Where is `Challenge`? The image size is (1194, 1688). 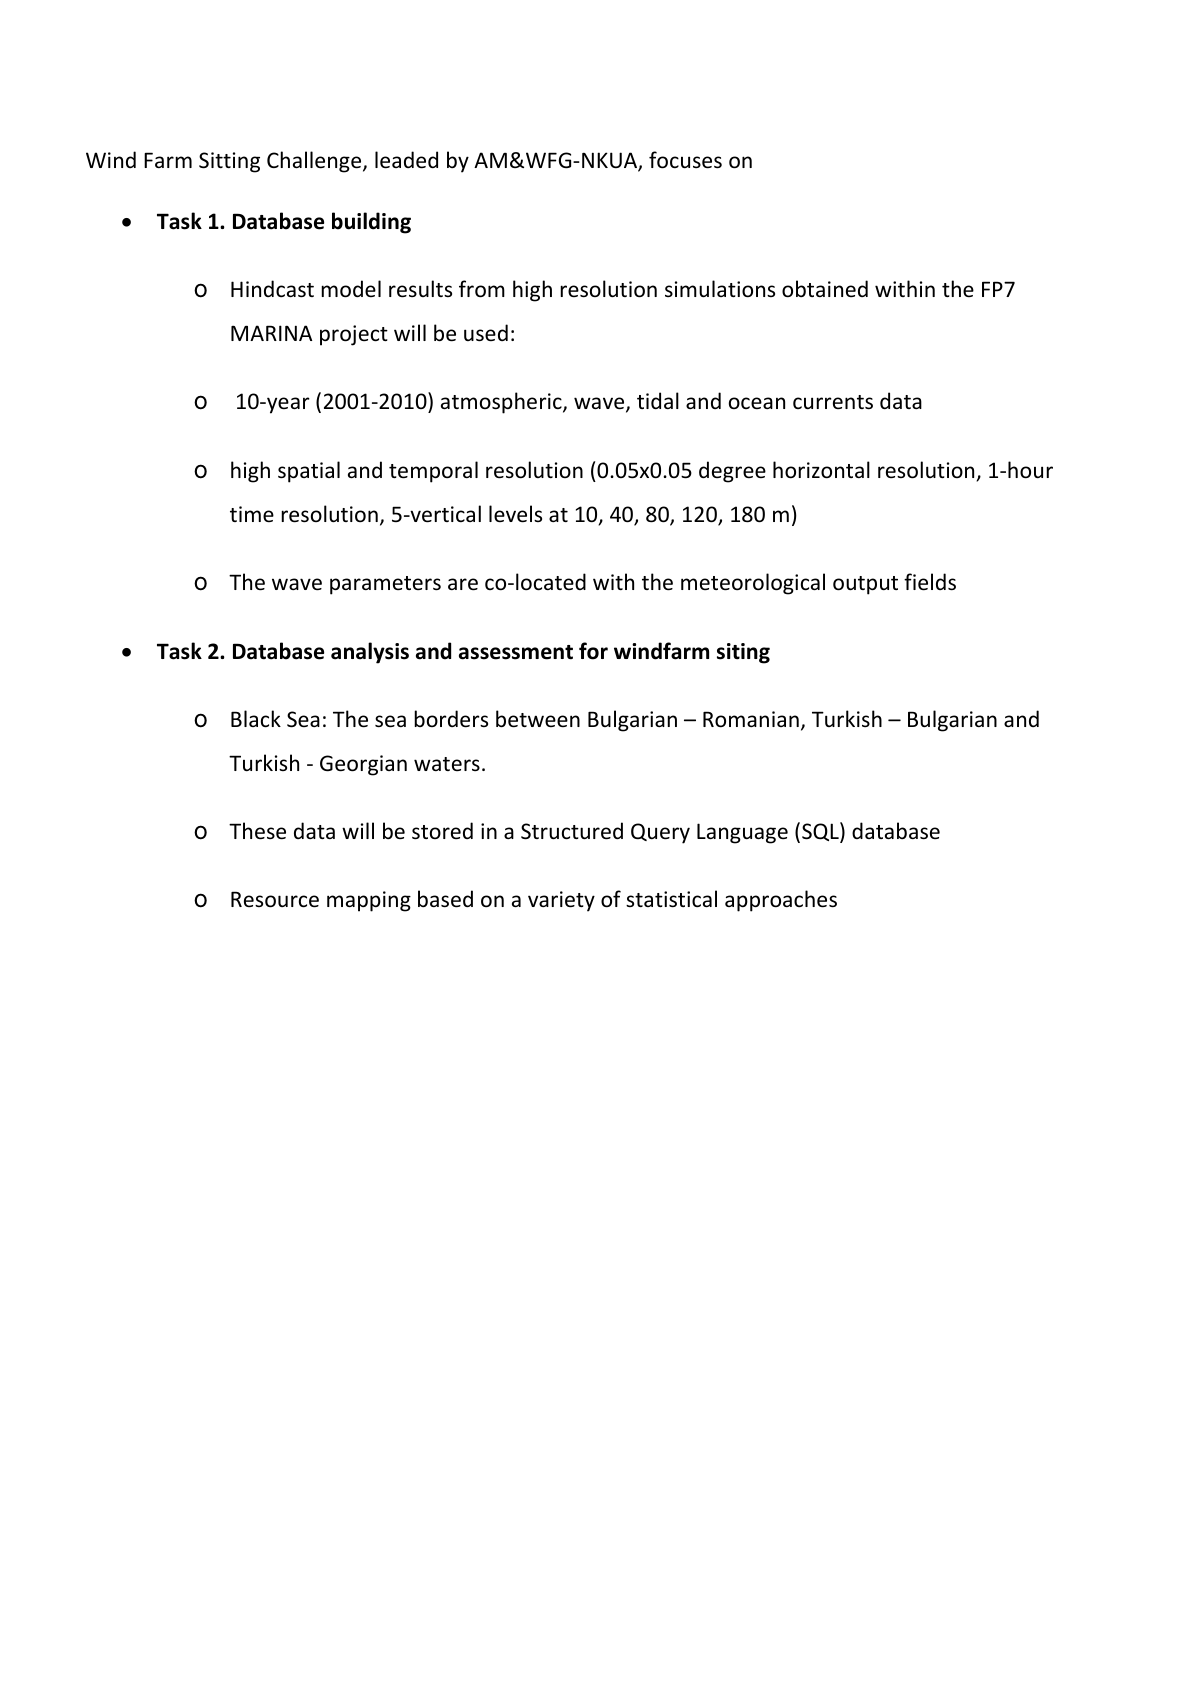
Challenge is located at coordinates (315, 162).
